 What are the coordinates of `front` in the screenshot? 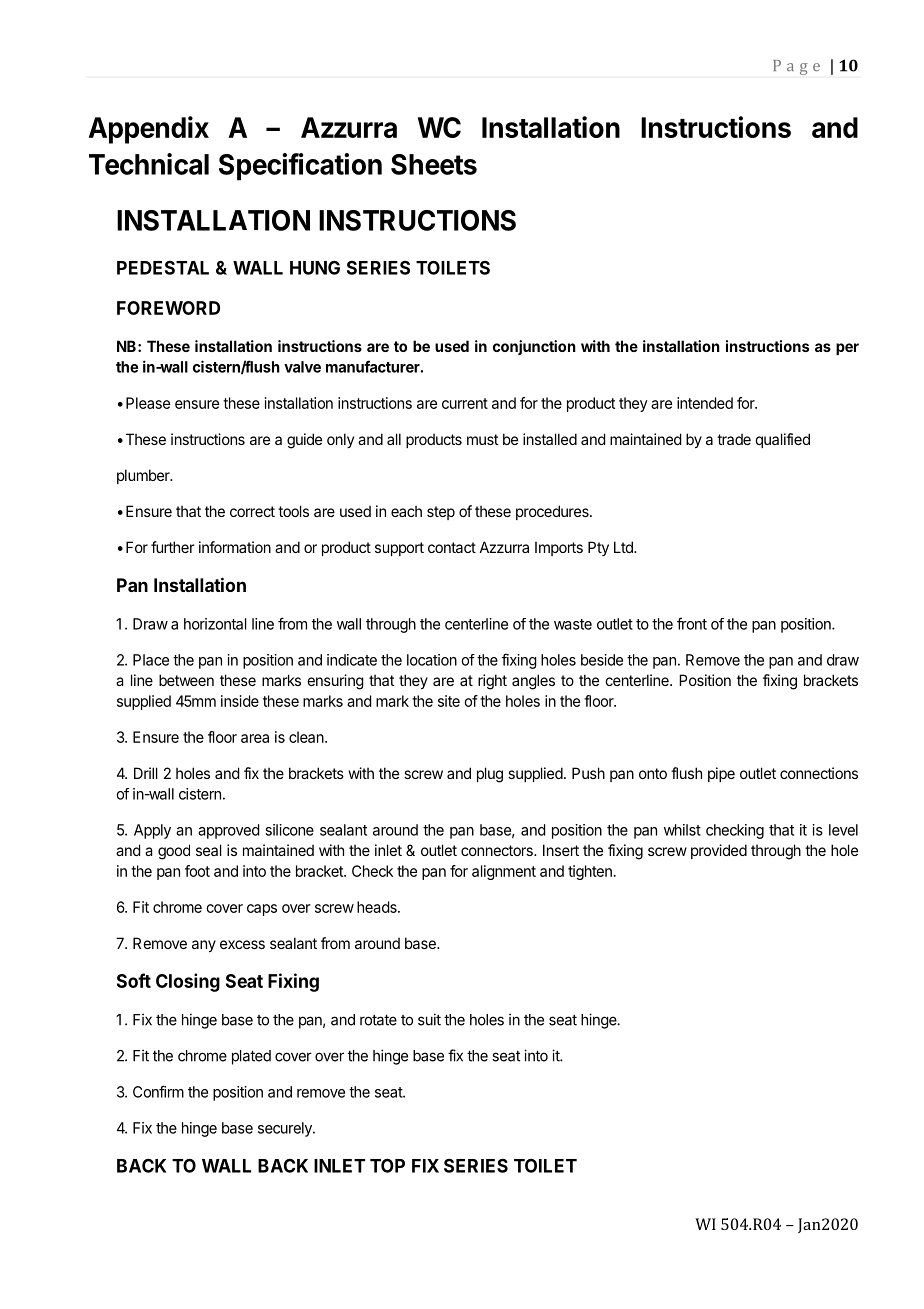 It's located at (692, 623).
